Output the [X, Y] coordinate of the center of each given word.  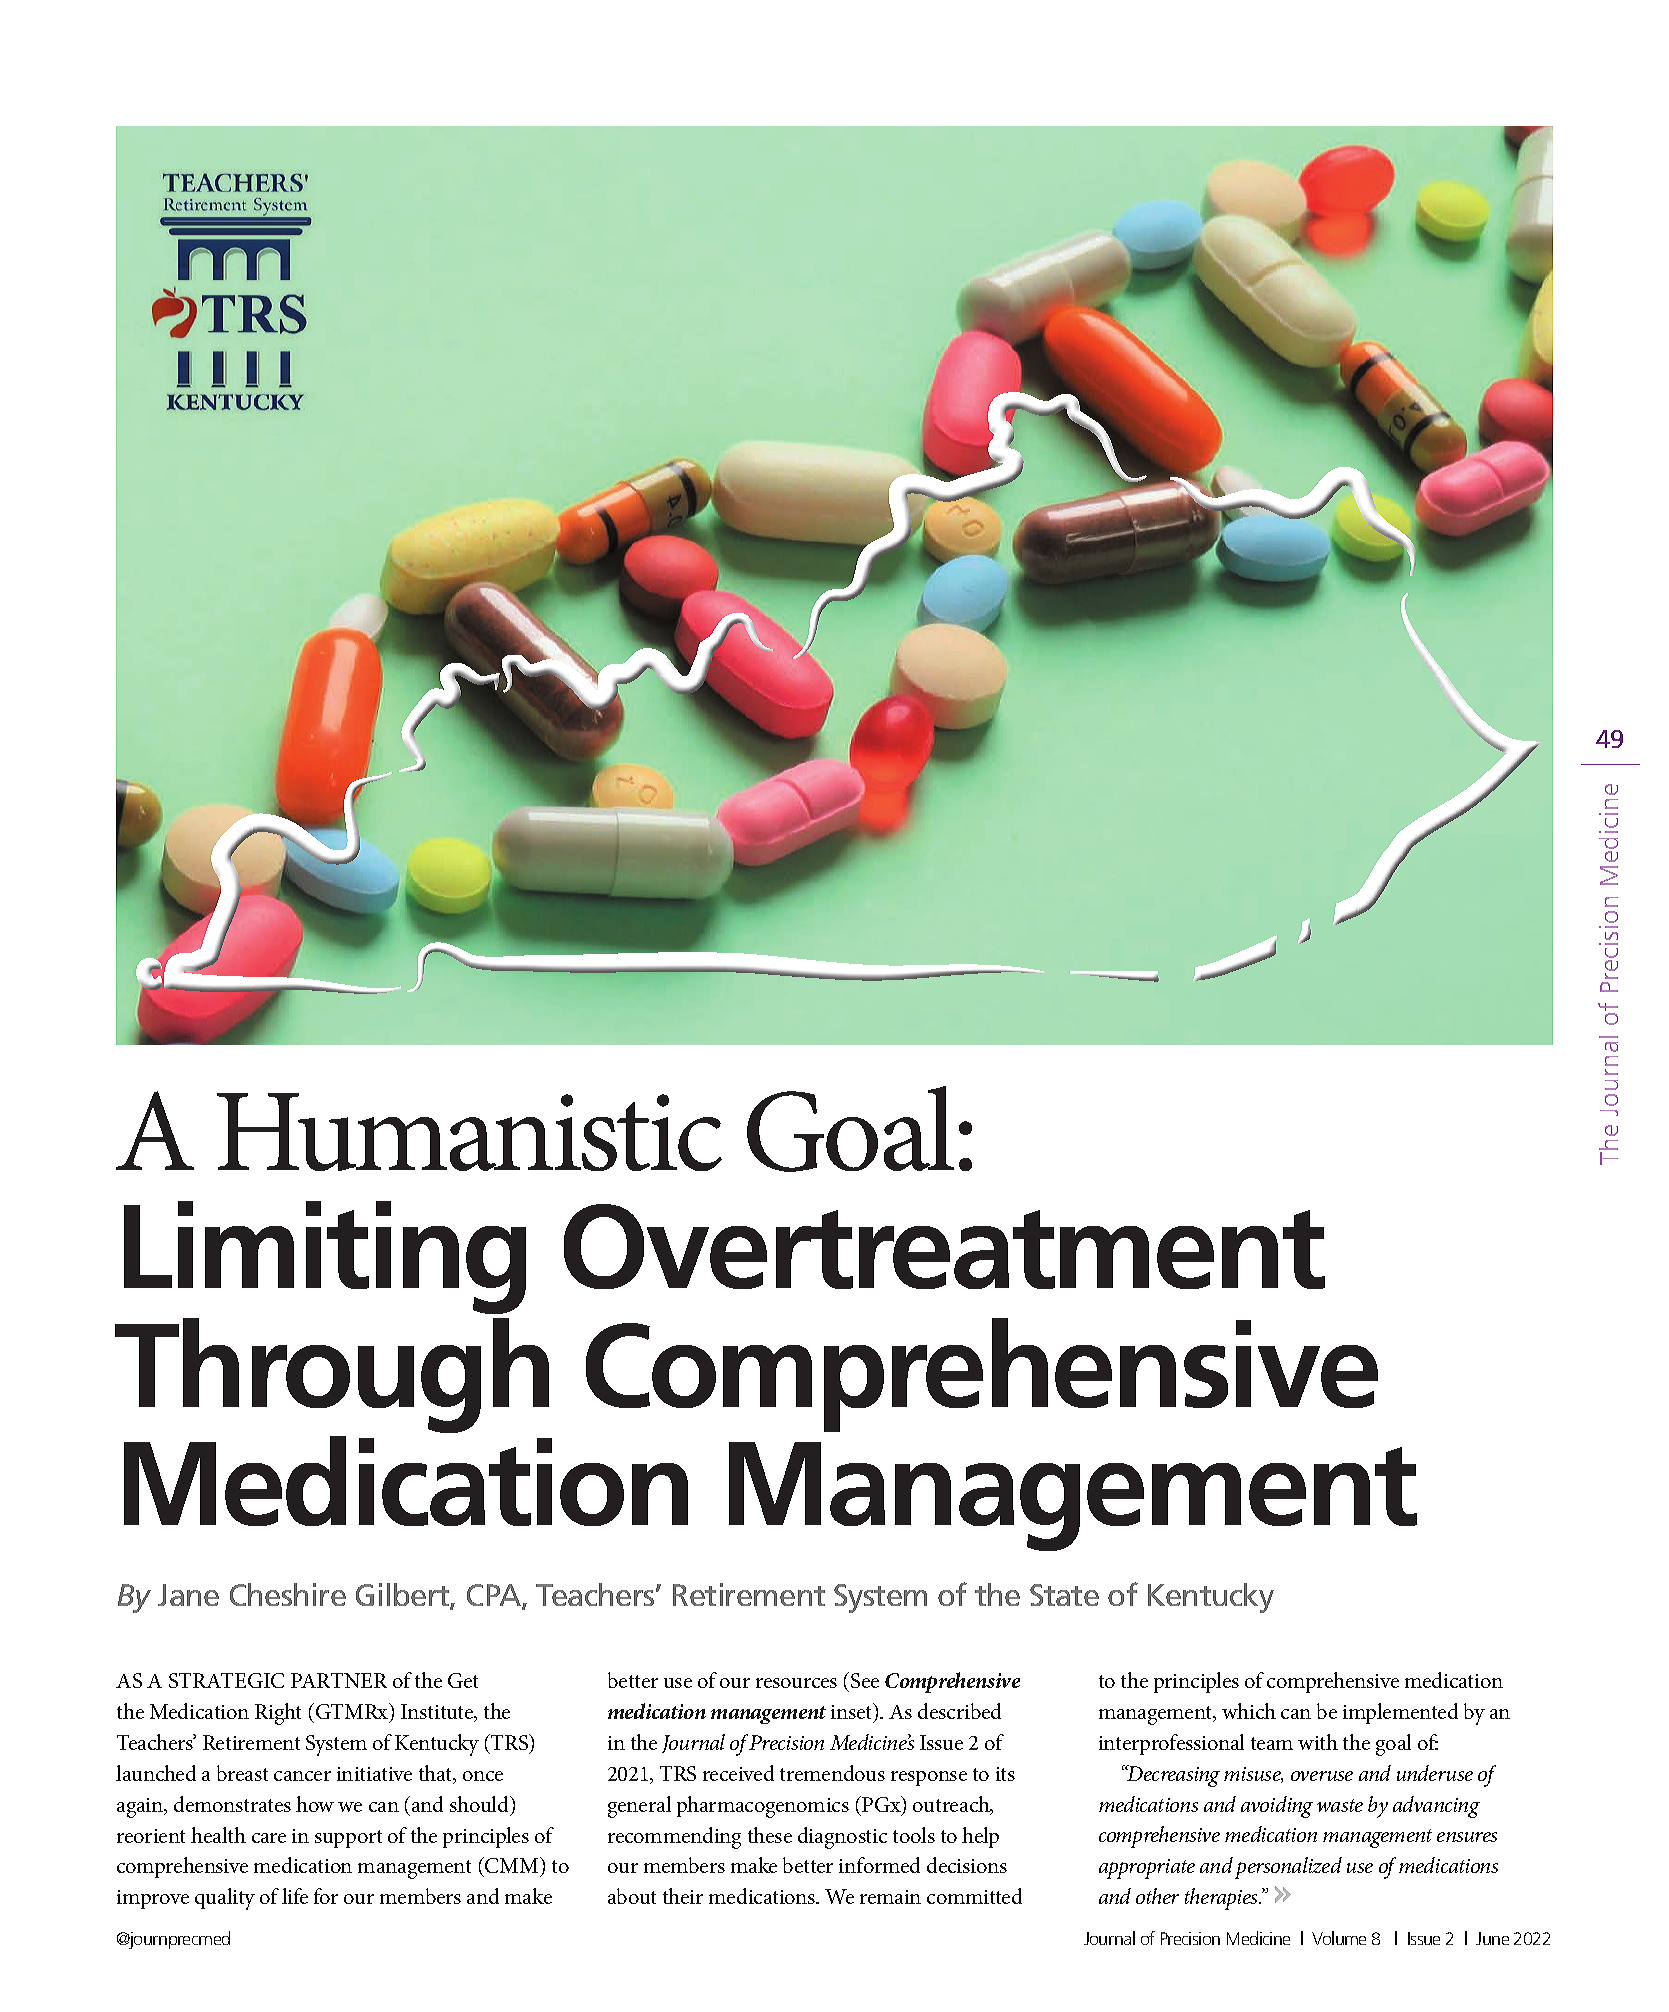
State [1064, 1595]
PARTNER [339, 1680]
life [295, 1896]
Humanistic [469, 1132]
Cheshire [288, 1594]
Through [332, 1375]
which [1249, 1711]
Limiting [325, 1257]
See [865, 1680]
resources [796, 1683]
